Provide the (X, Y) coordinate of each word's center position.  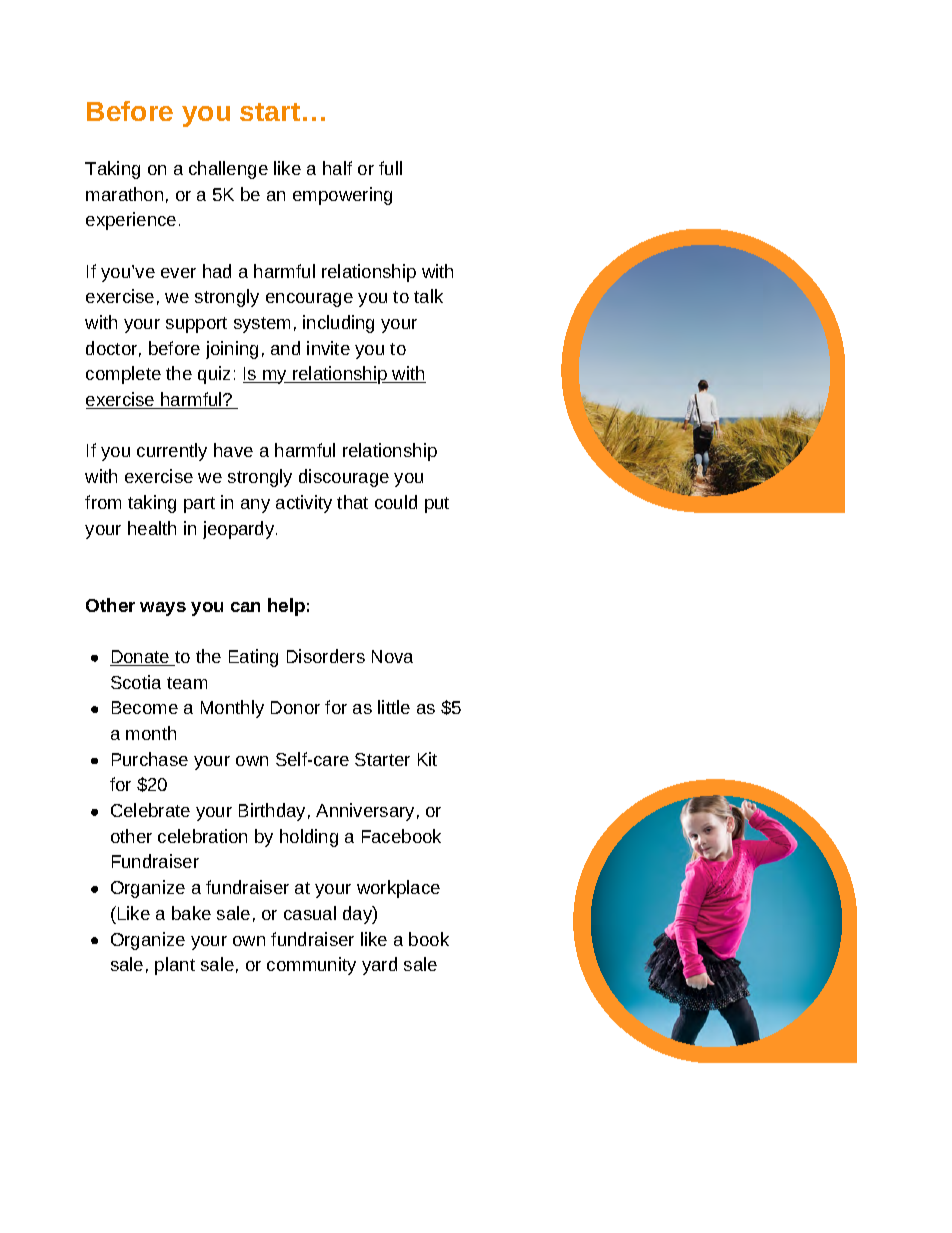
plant (175, 966)
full (390, 168)
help (286, 607)
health (152, 528)
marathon (124, 194)
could (396, 502)
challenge (228, 170)
